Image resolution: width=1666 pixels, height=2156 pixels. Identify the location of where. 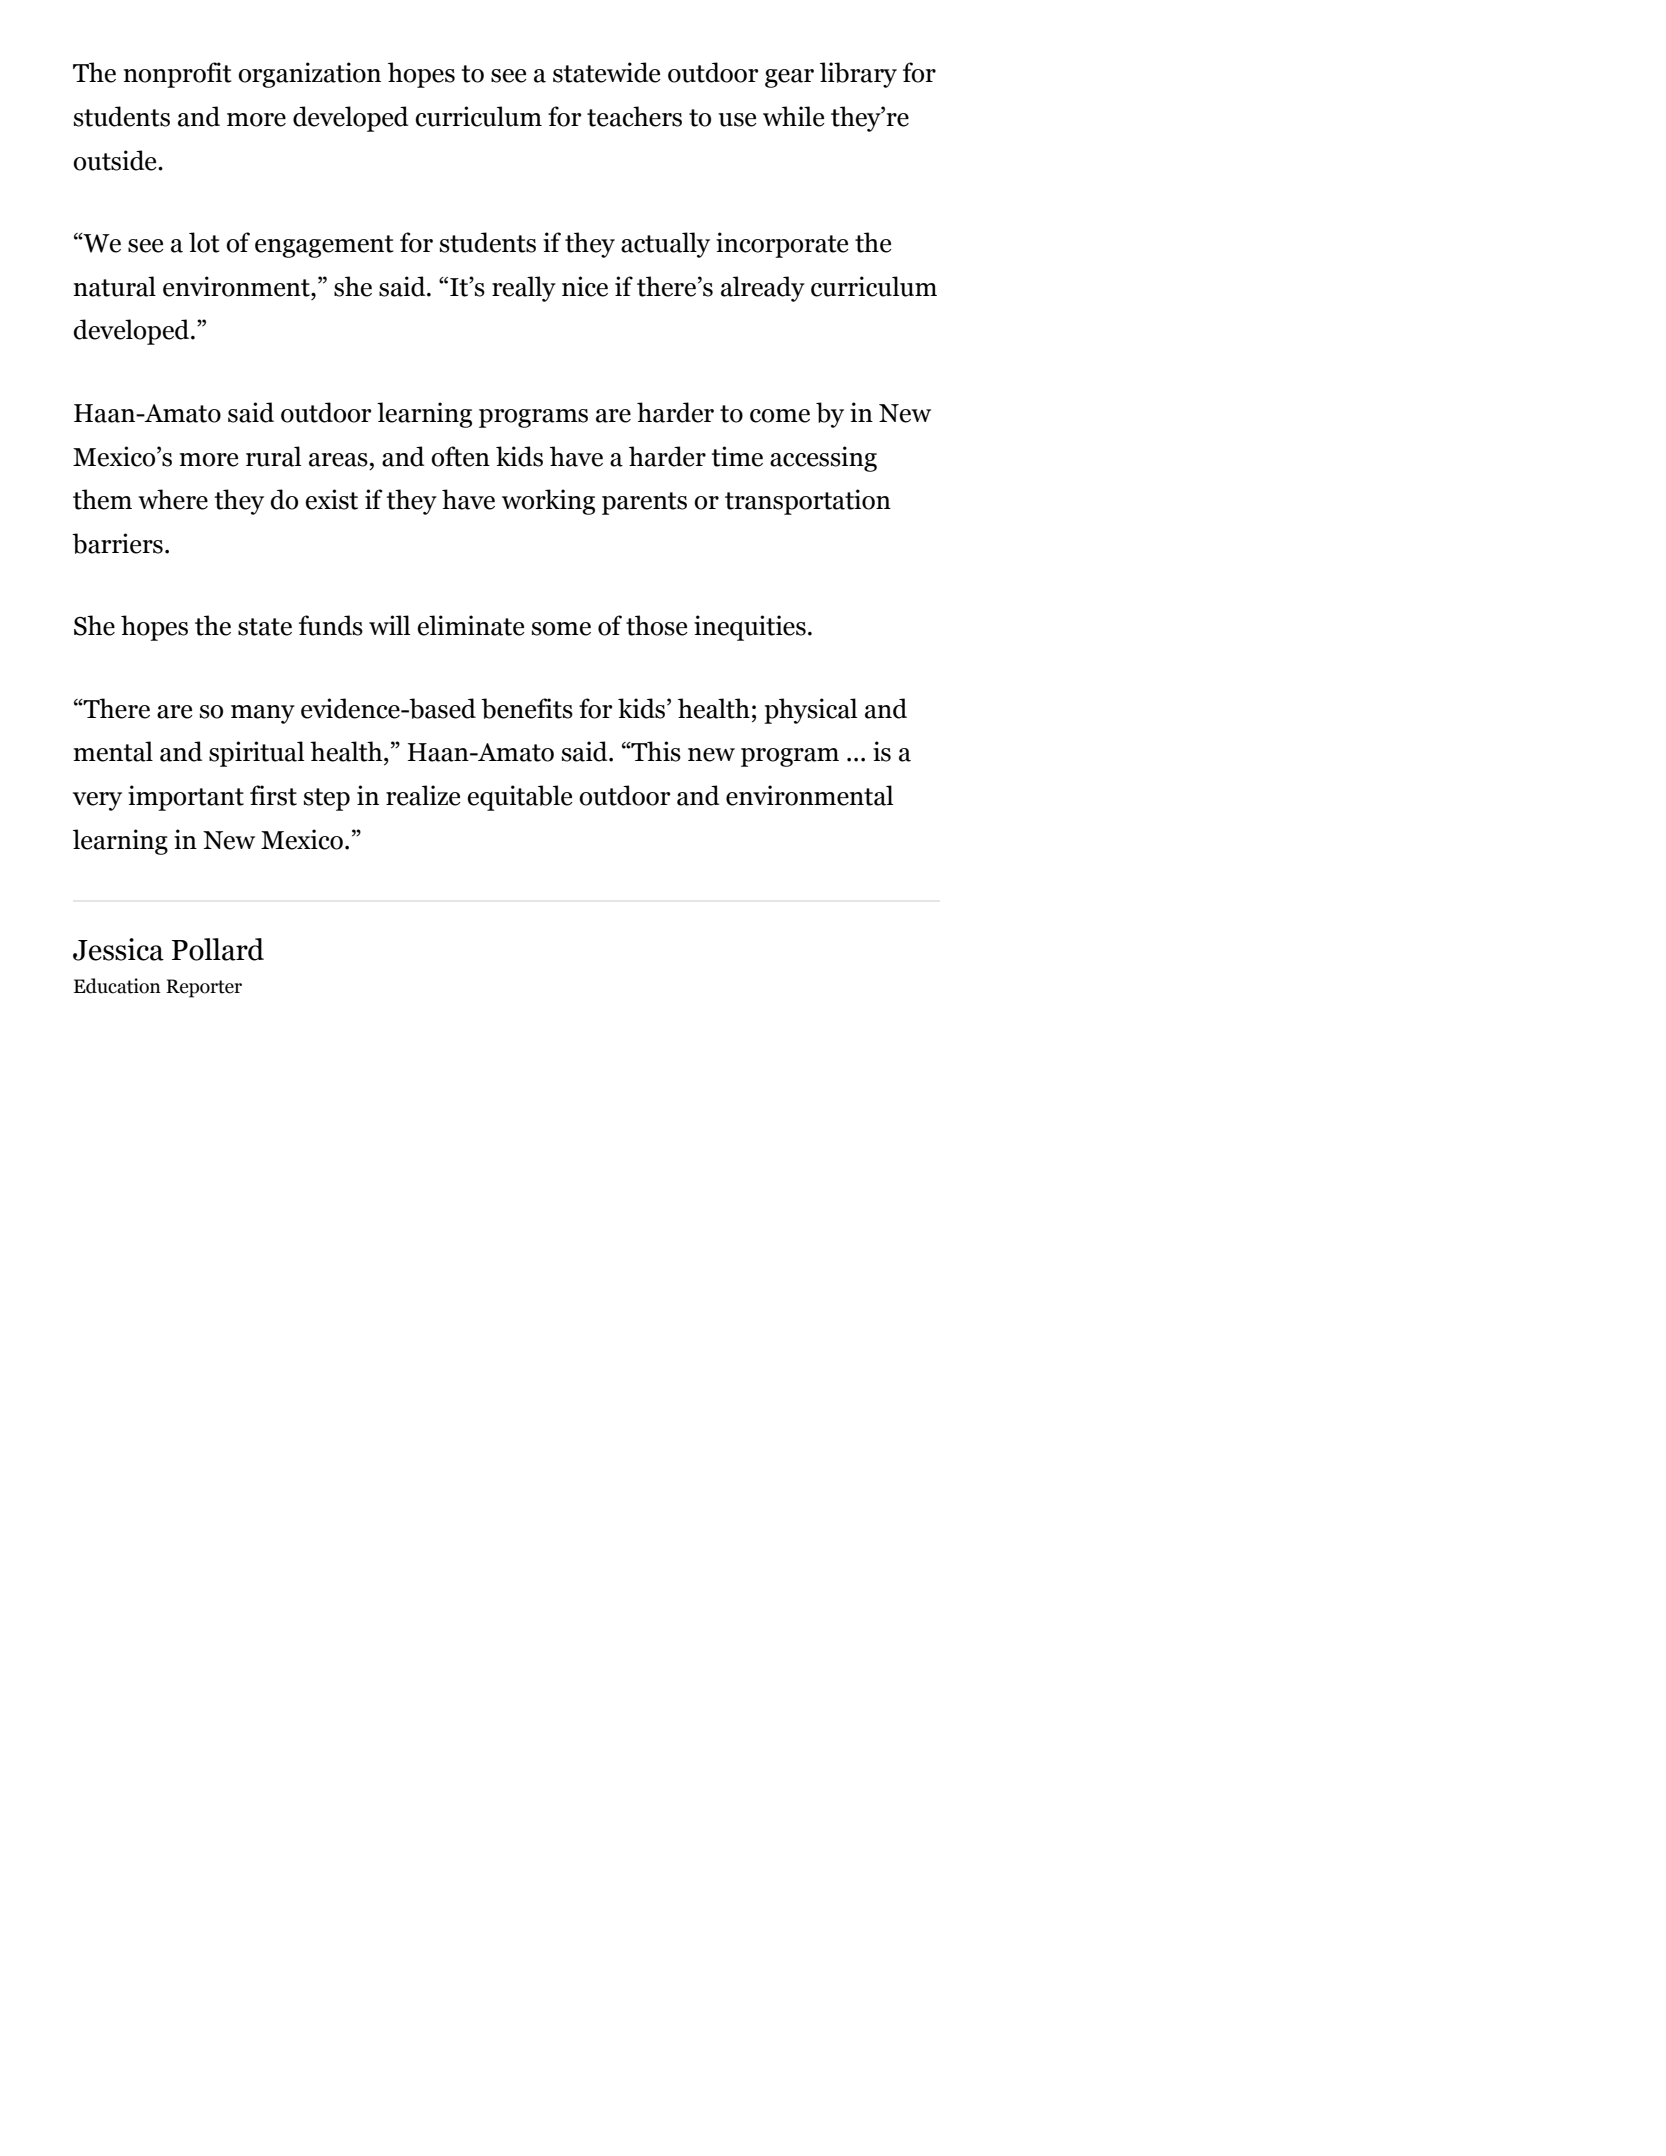
(173, 499).
